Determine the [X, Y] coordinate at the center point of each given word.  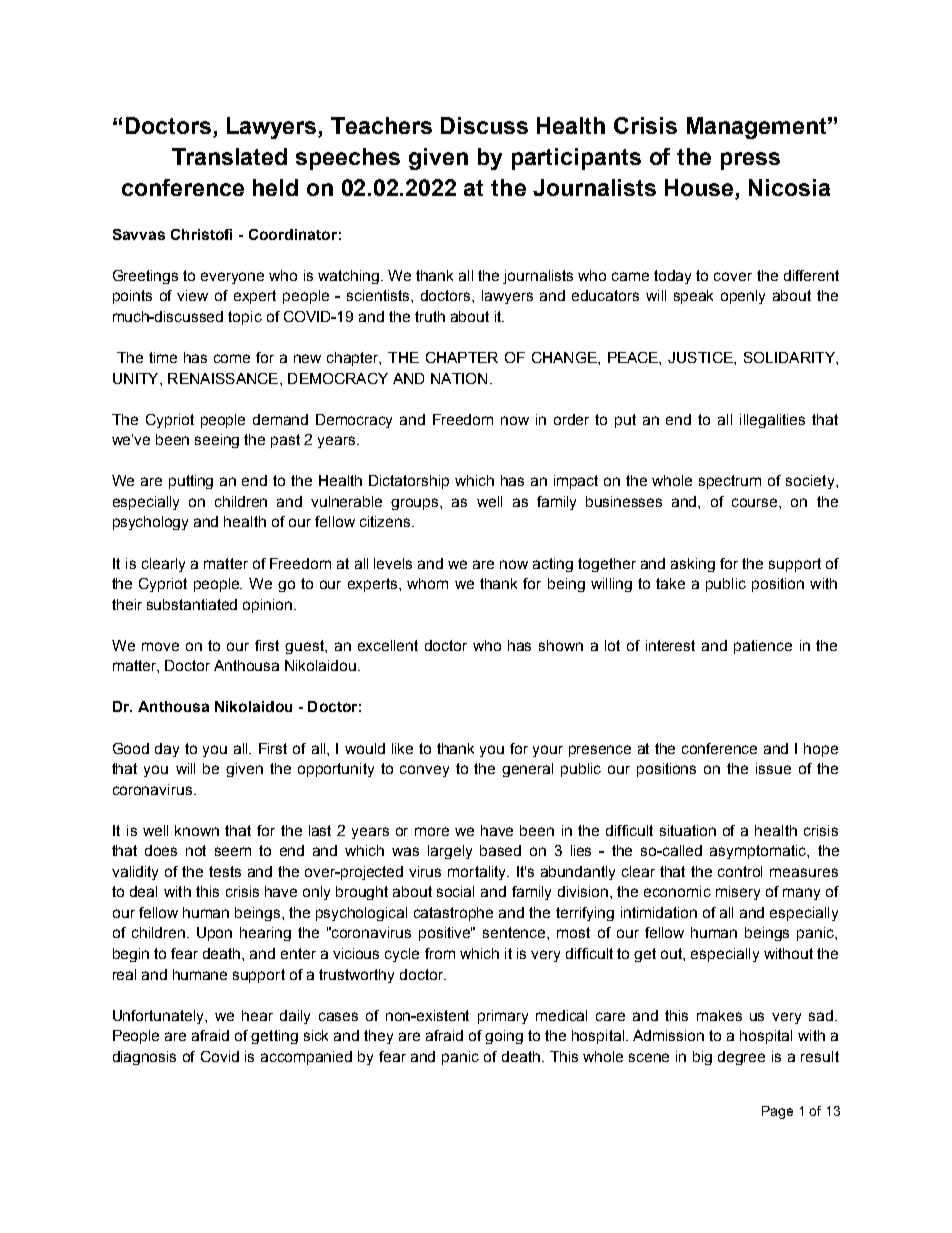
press [750, 161]
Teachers [381, 125]
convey [424, 771]
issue [773, 768]
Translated [229, 156]
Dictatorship [409, 482]
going [504, 1037]
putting [191, 482]
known [197, 830]
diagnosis [144, 1058]
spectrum [730, 482]
